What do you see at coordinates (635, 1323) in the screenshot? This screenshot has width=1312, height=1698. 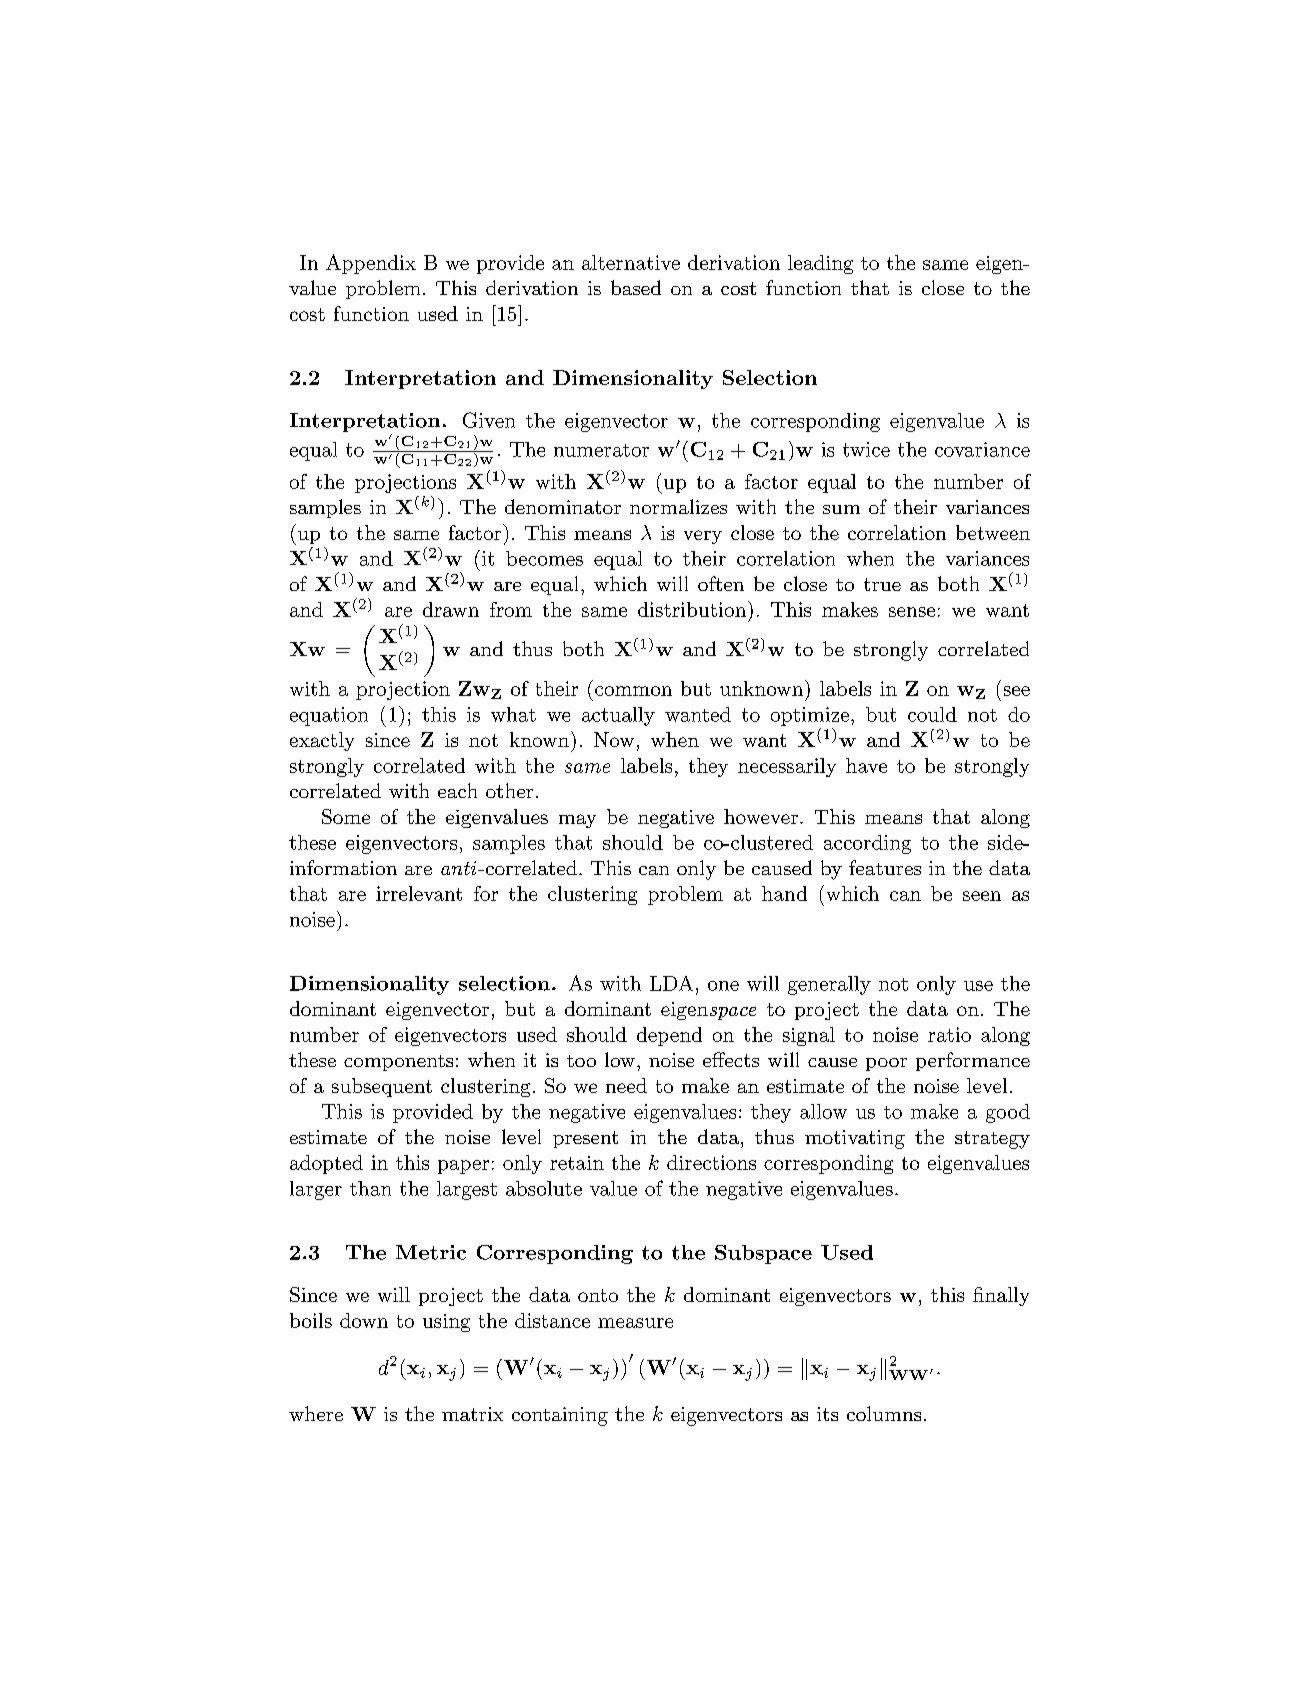 I see `measure` at bounding box center [635, 1323].
